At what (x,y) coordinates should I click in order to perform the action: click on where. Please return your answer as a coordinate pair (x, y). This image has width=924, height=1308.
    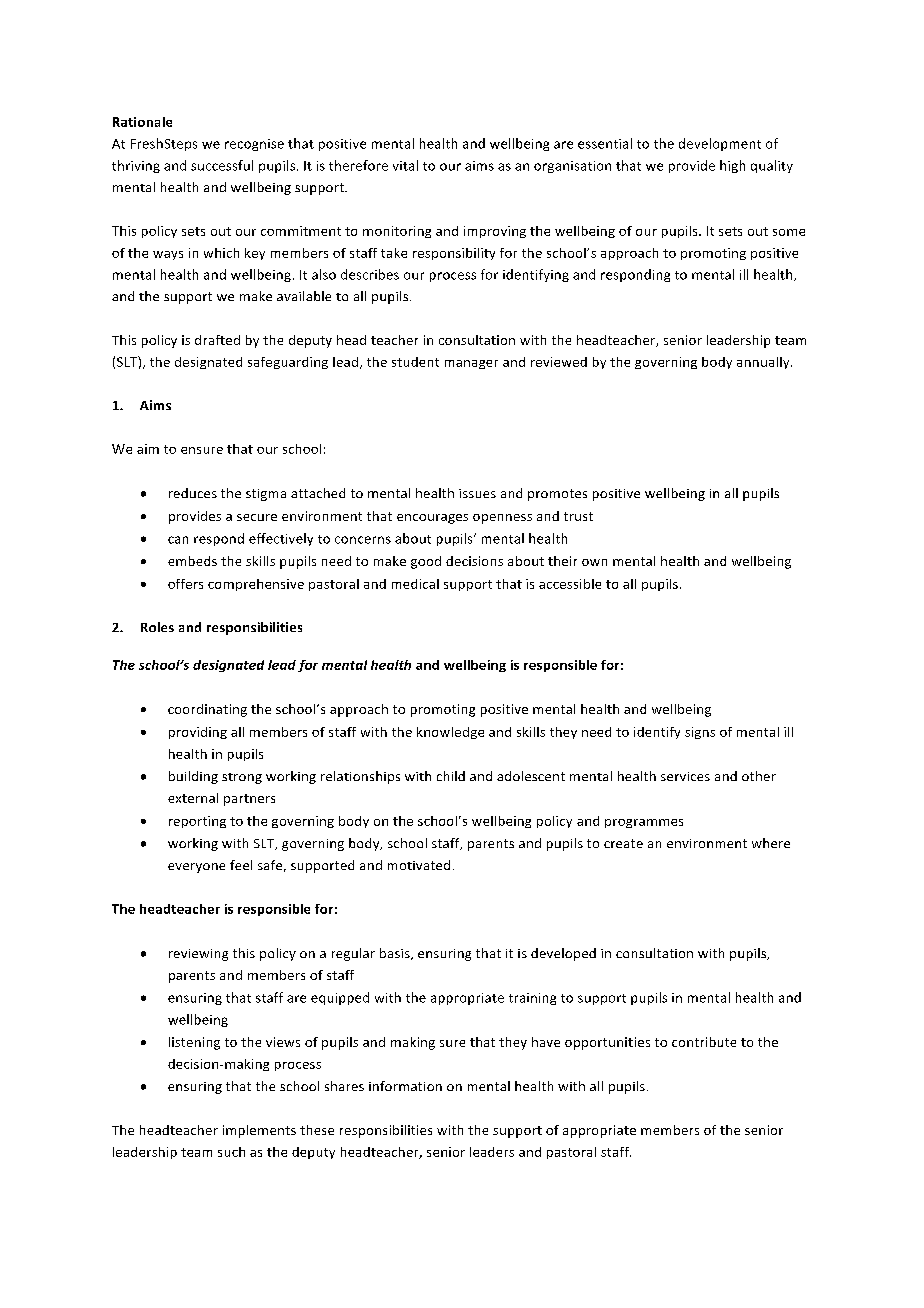
    Looking at the image, I should click on (771, 843).
